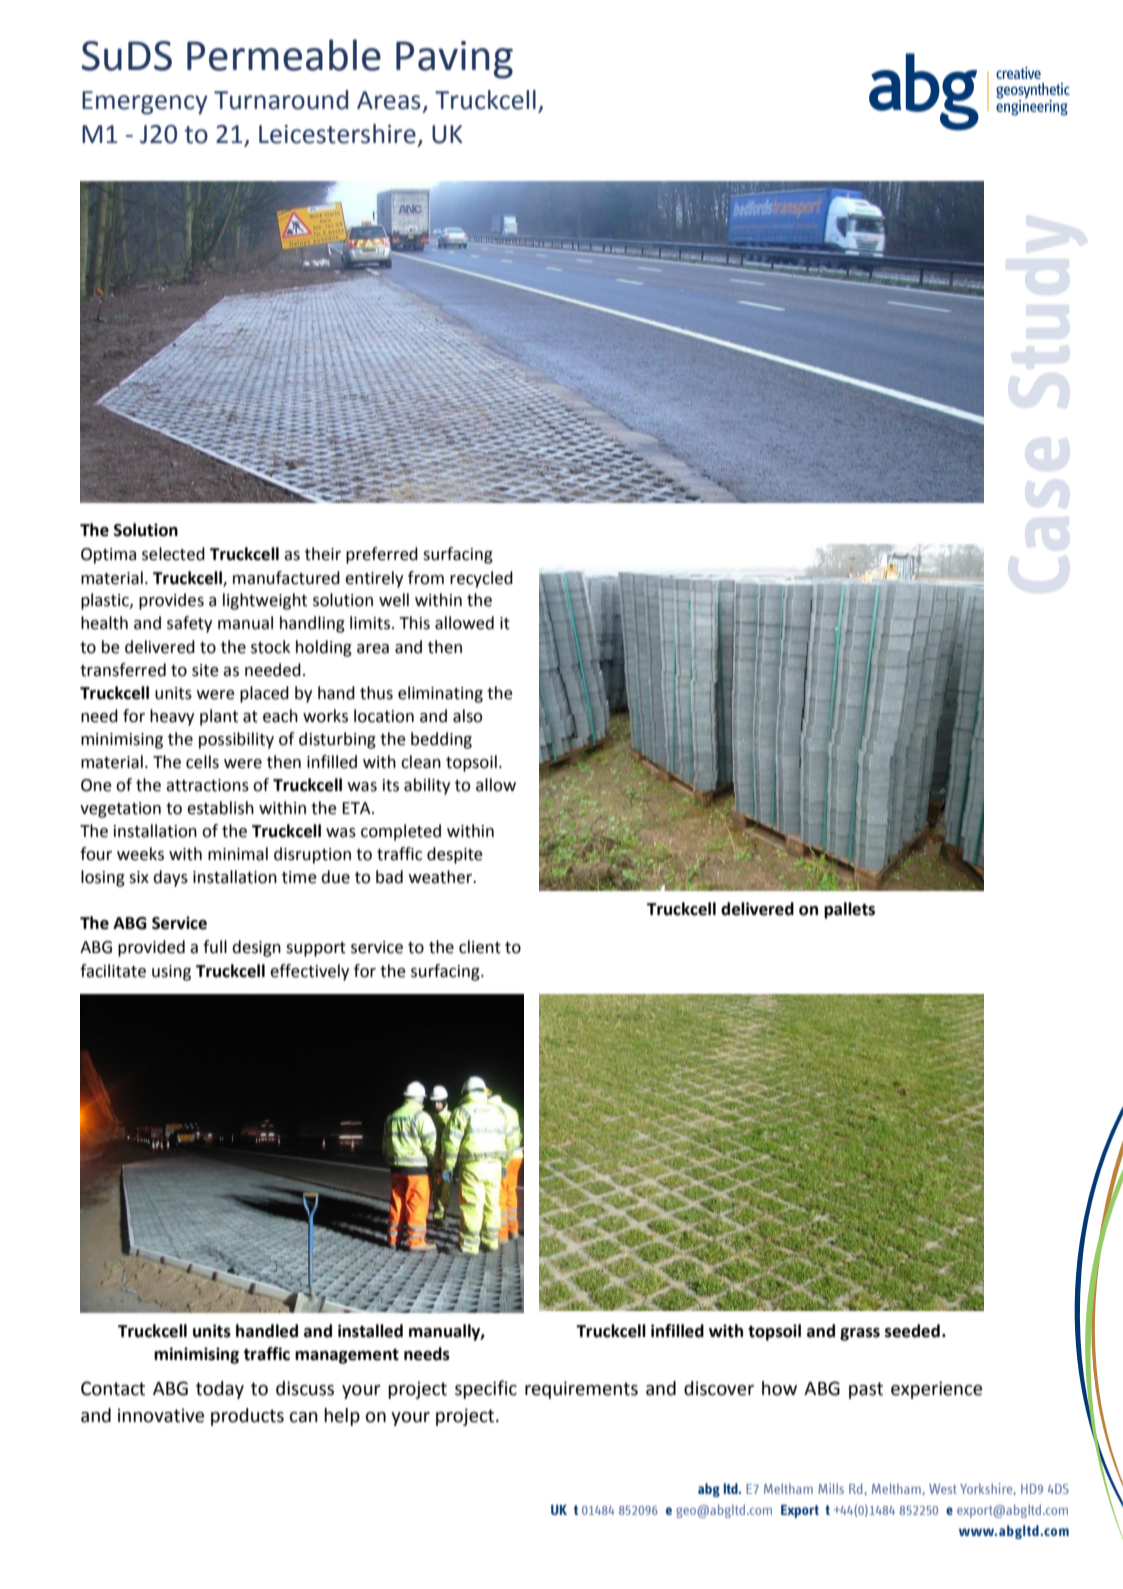 The image size is (1123, 1589). What do you see at coordinates (480, 947) in the page?
I see `client` at bounding box center [480, 947].
